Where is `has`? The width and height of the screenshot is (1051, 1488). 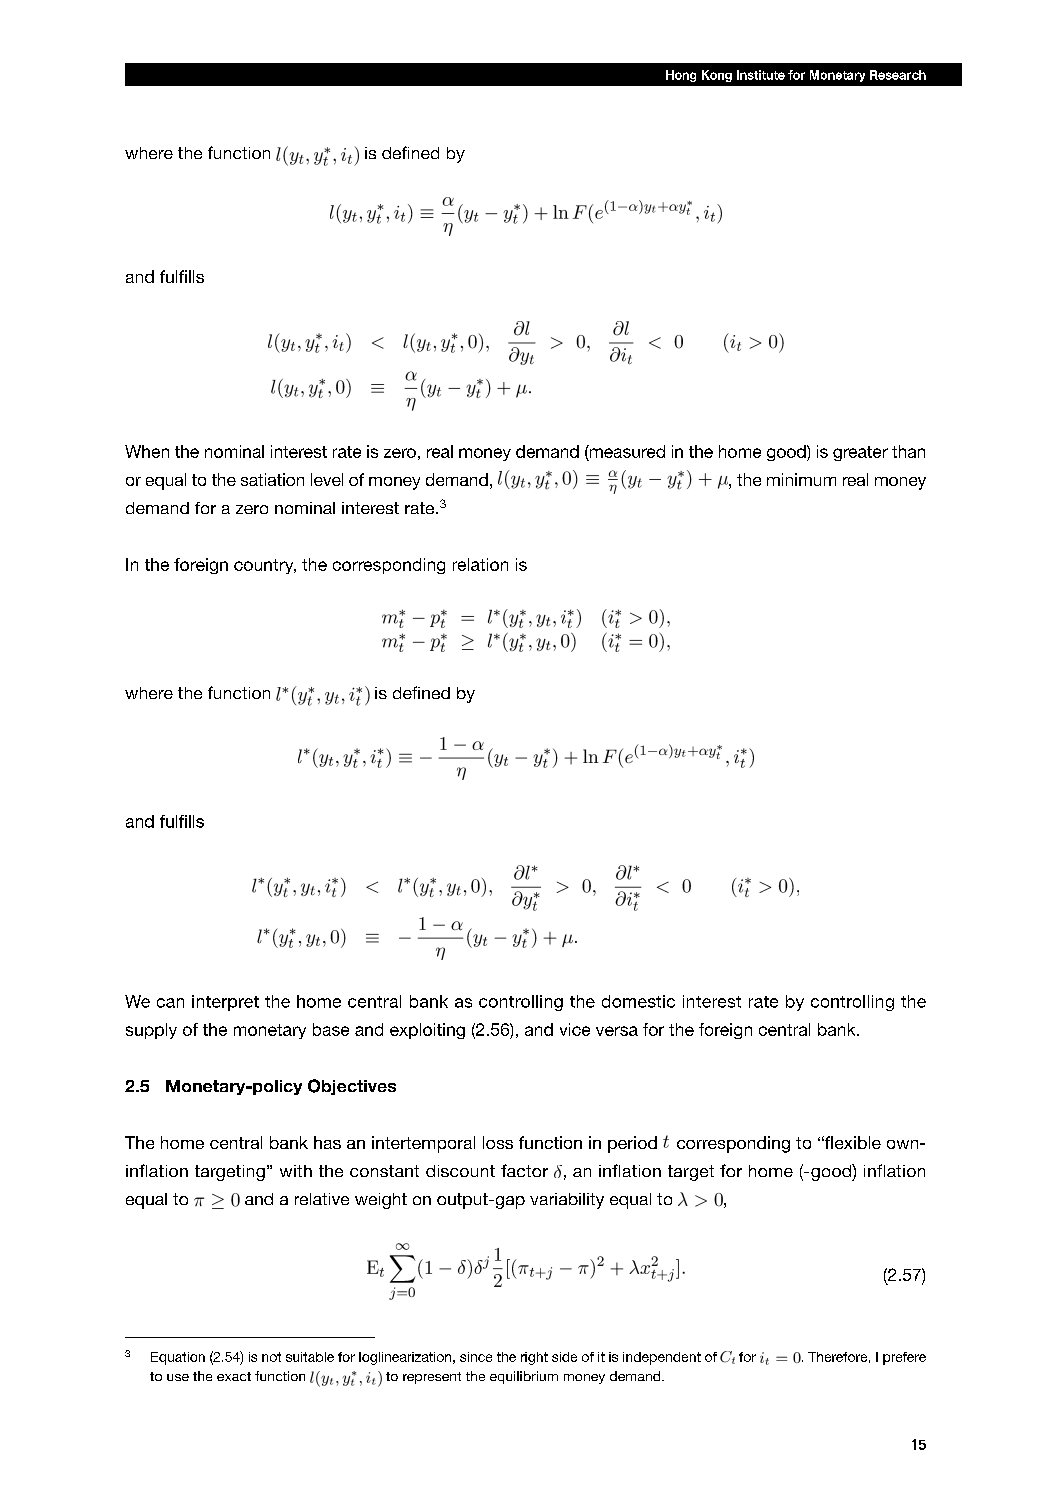 has is located at coordinates (327, 1142).
